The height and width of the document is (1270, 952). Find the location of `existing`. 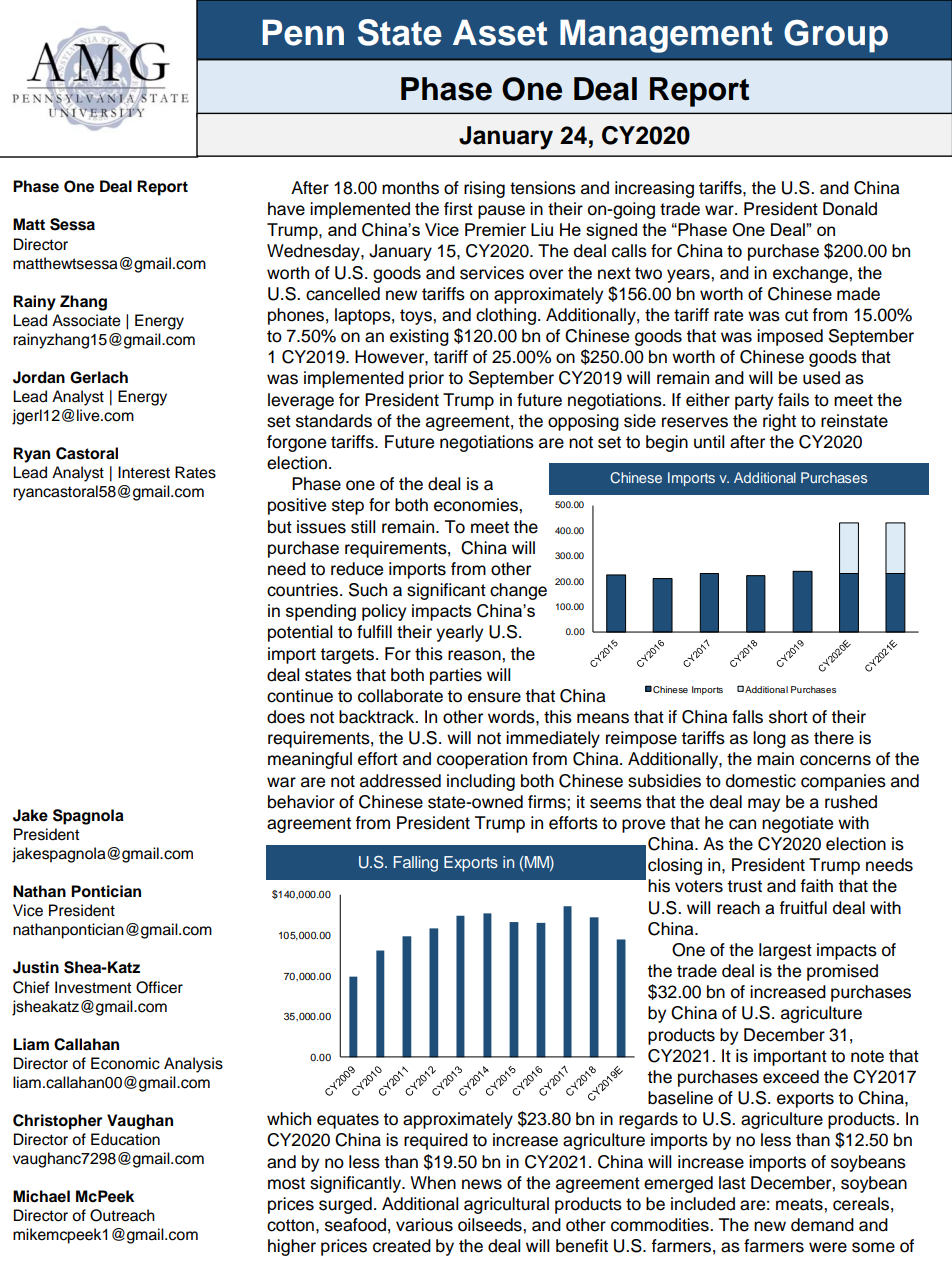

existing is located at coordinates (419, 337).
